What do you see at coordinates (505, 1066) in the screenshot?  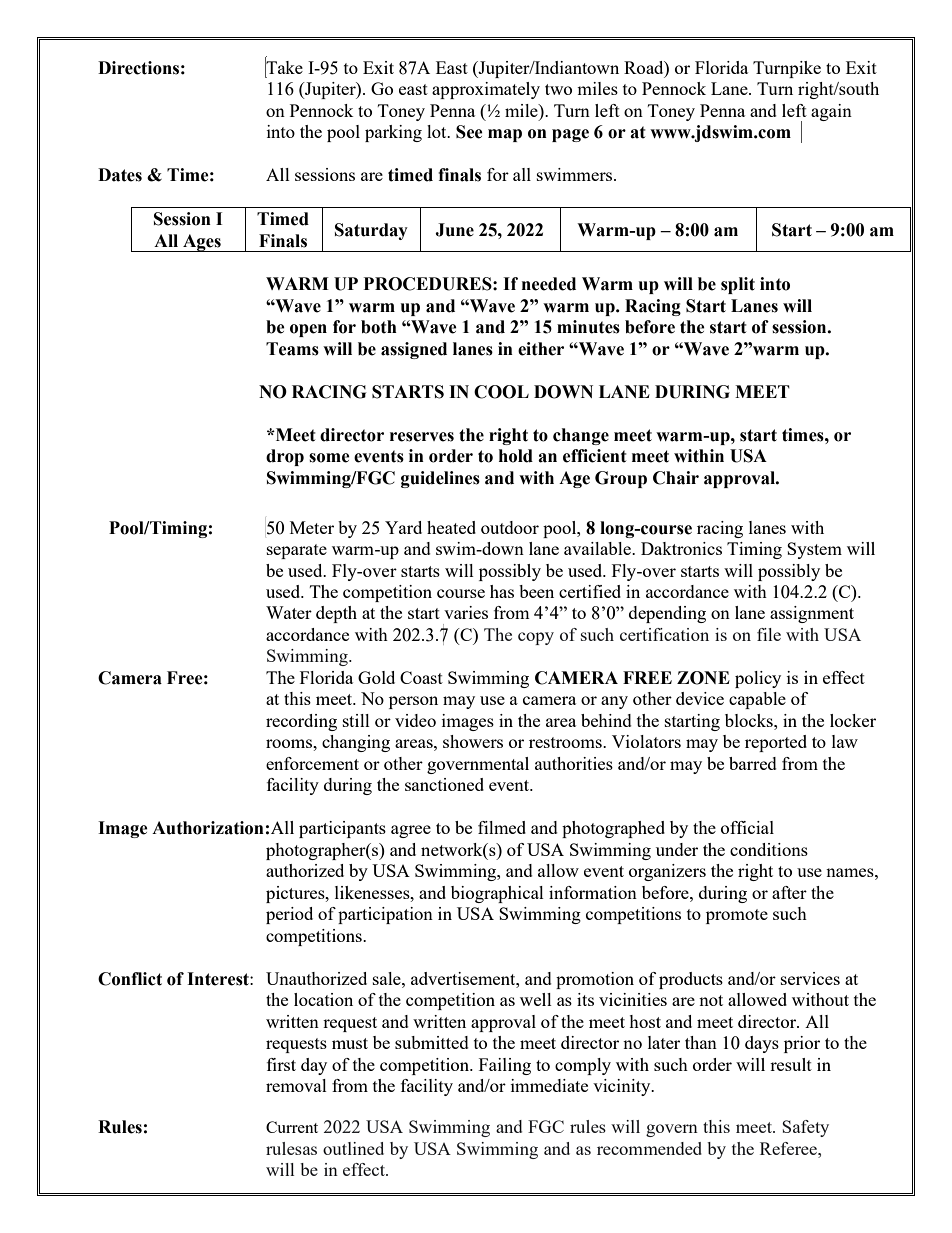 I see `Failing` at bounding box center [505, 1066].
